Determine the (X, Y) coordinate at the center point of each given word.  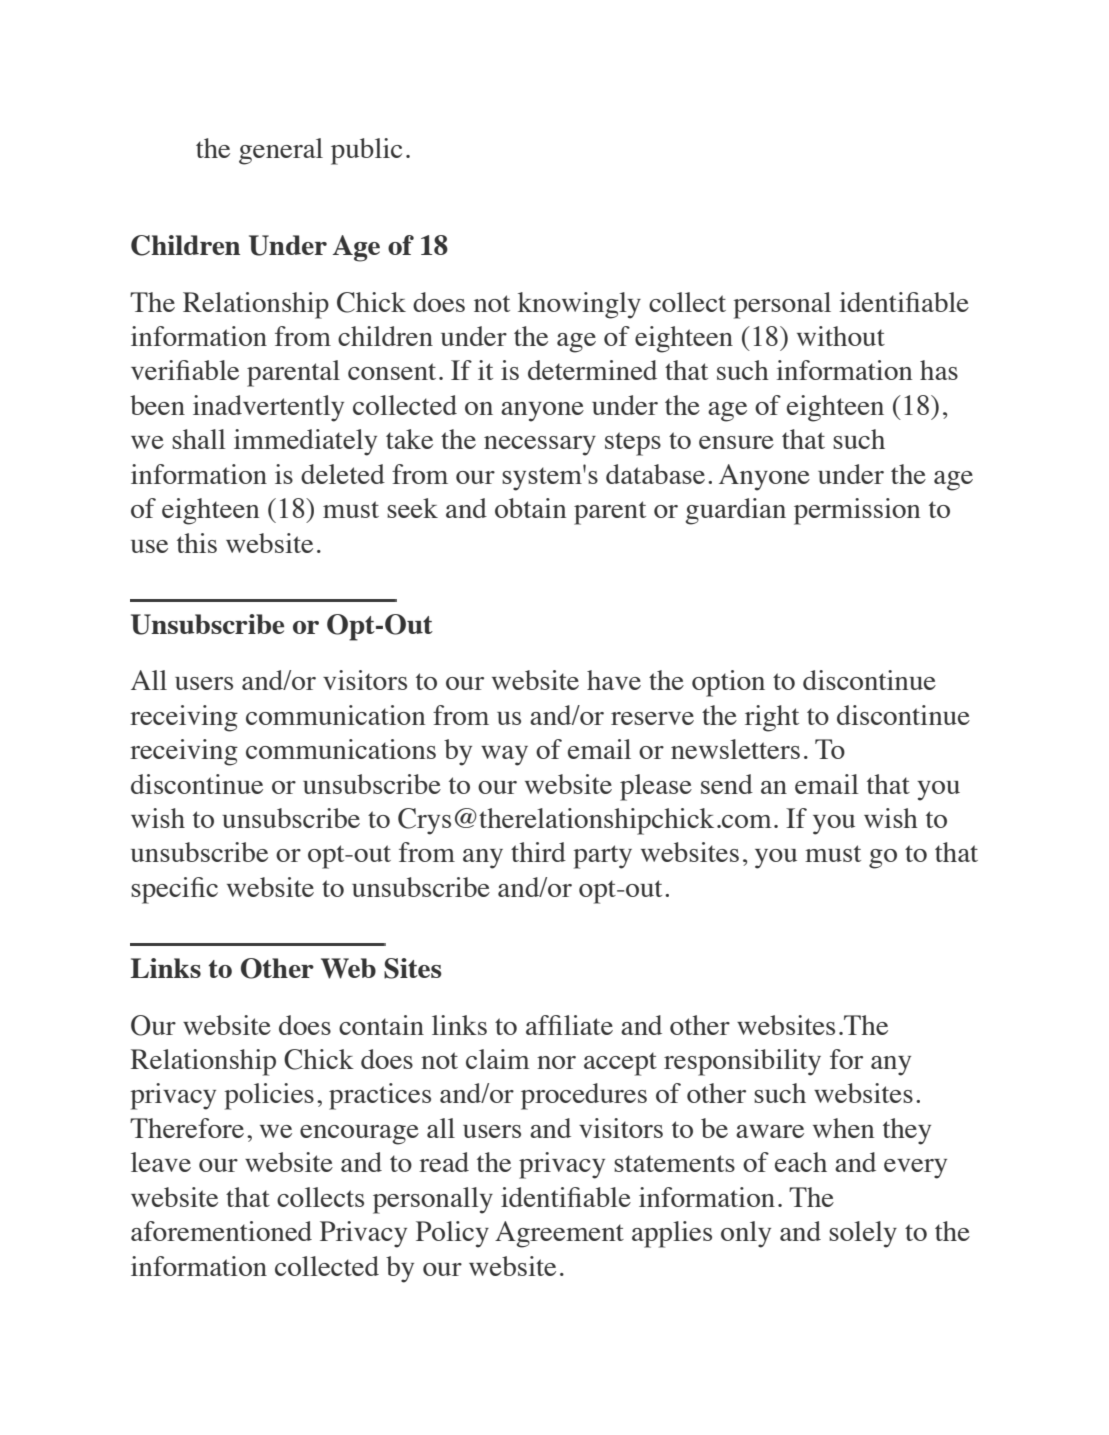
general (281, 151)
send (727, 784)
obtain (530, 508)
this (197, 543)
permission (857, 511)
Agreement (559, 1234)
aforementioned (221, 1231)
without (841, 336)
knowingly (579, 305)
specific (174, 890)
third (538, 852)
